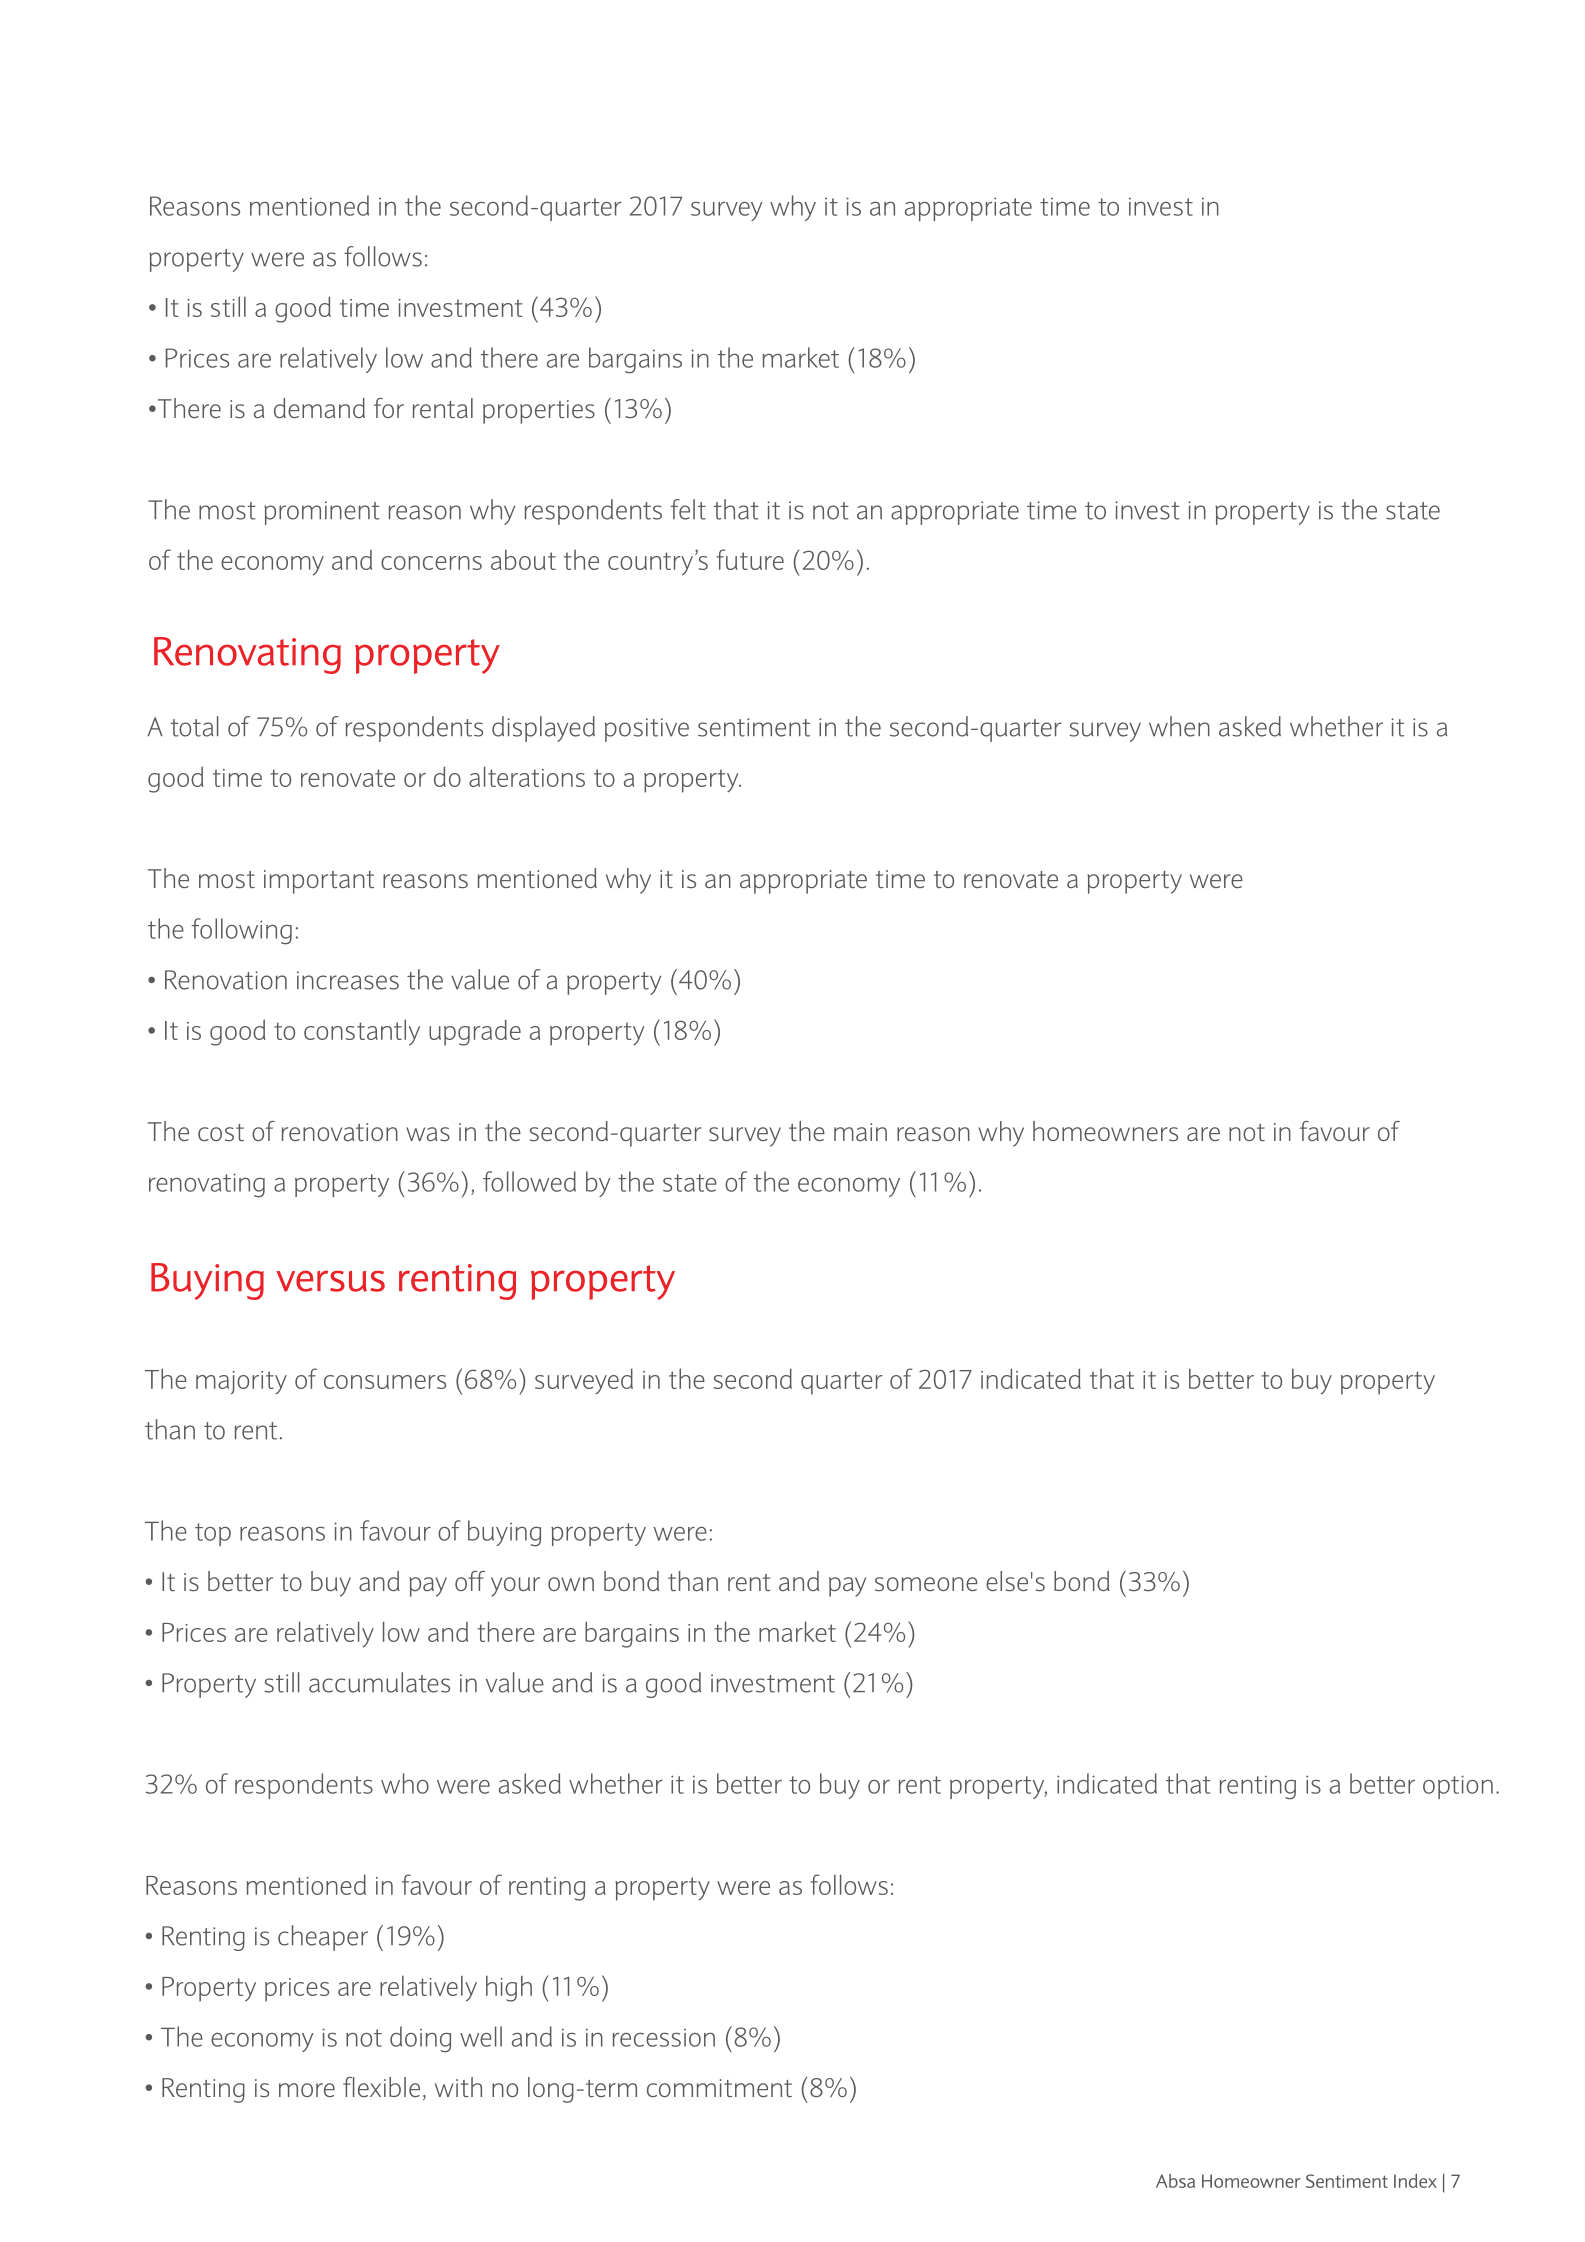  What do you see at coordinates (688, 509) in the screenshot?
I see `felt` at bounding box center [688, 509].
